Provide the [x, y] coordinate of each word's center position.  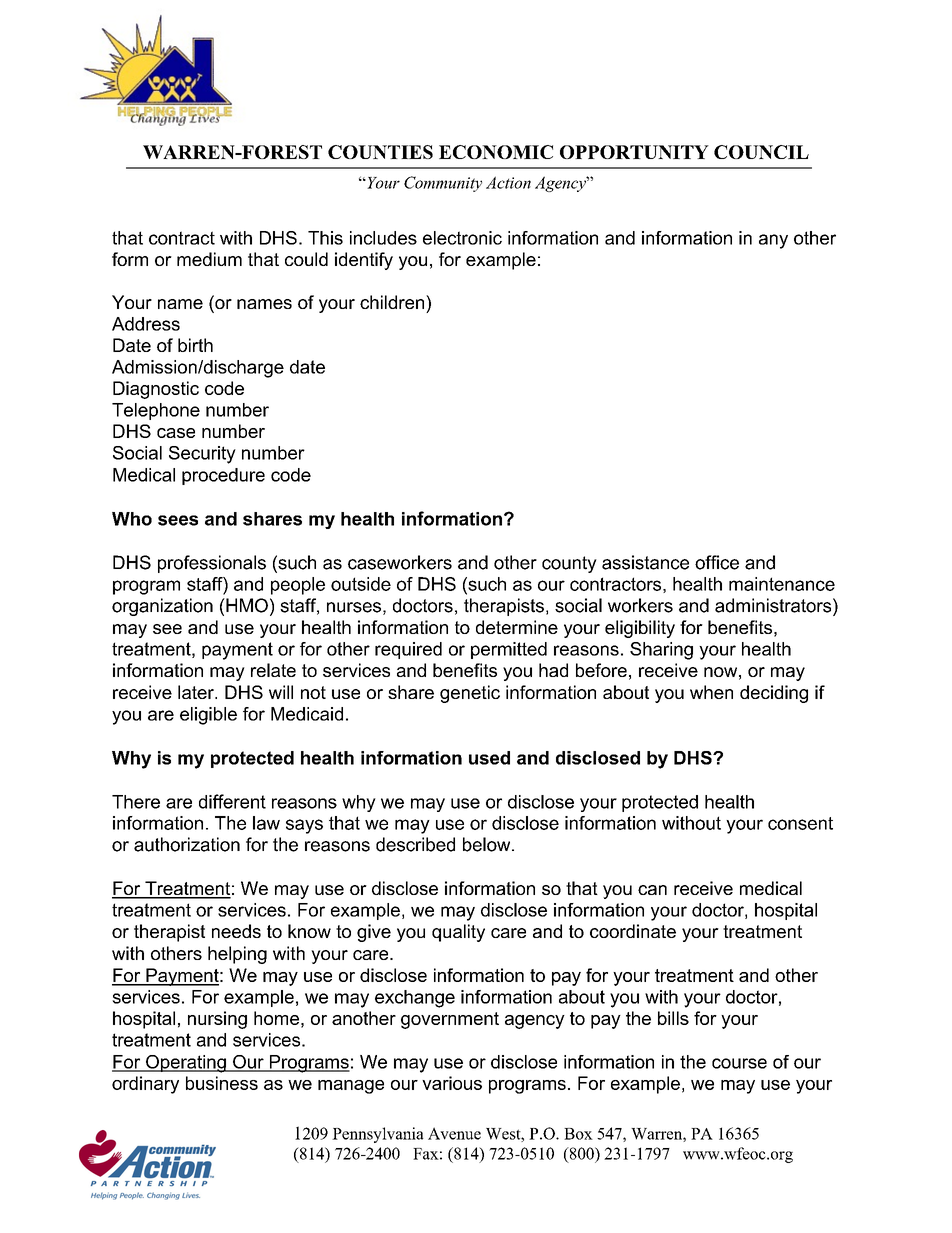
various [452, 1083]
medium [209, 259]
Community [443, 184]
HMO [246, 605]
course [739, 1063]
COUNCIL [761, 152]
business [222, 1083]
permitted [509, 650]
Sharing [661, 651]
